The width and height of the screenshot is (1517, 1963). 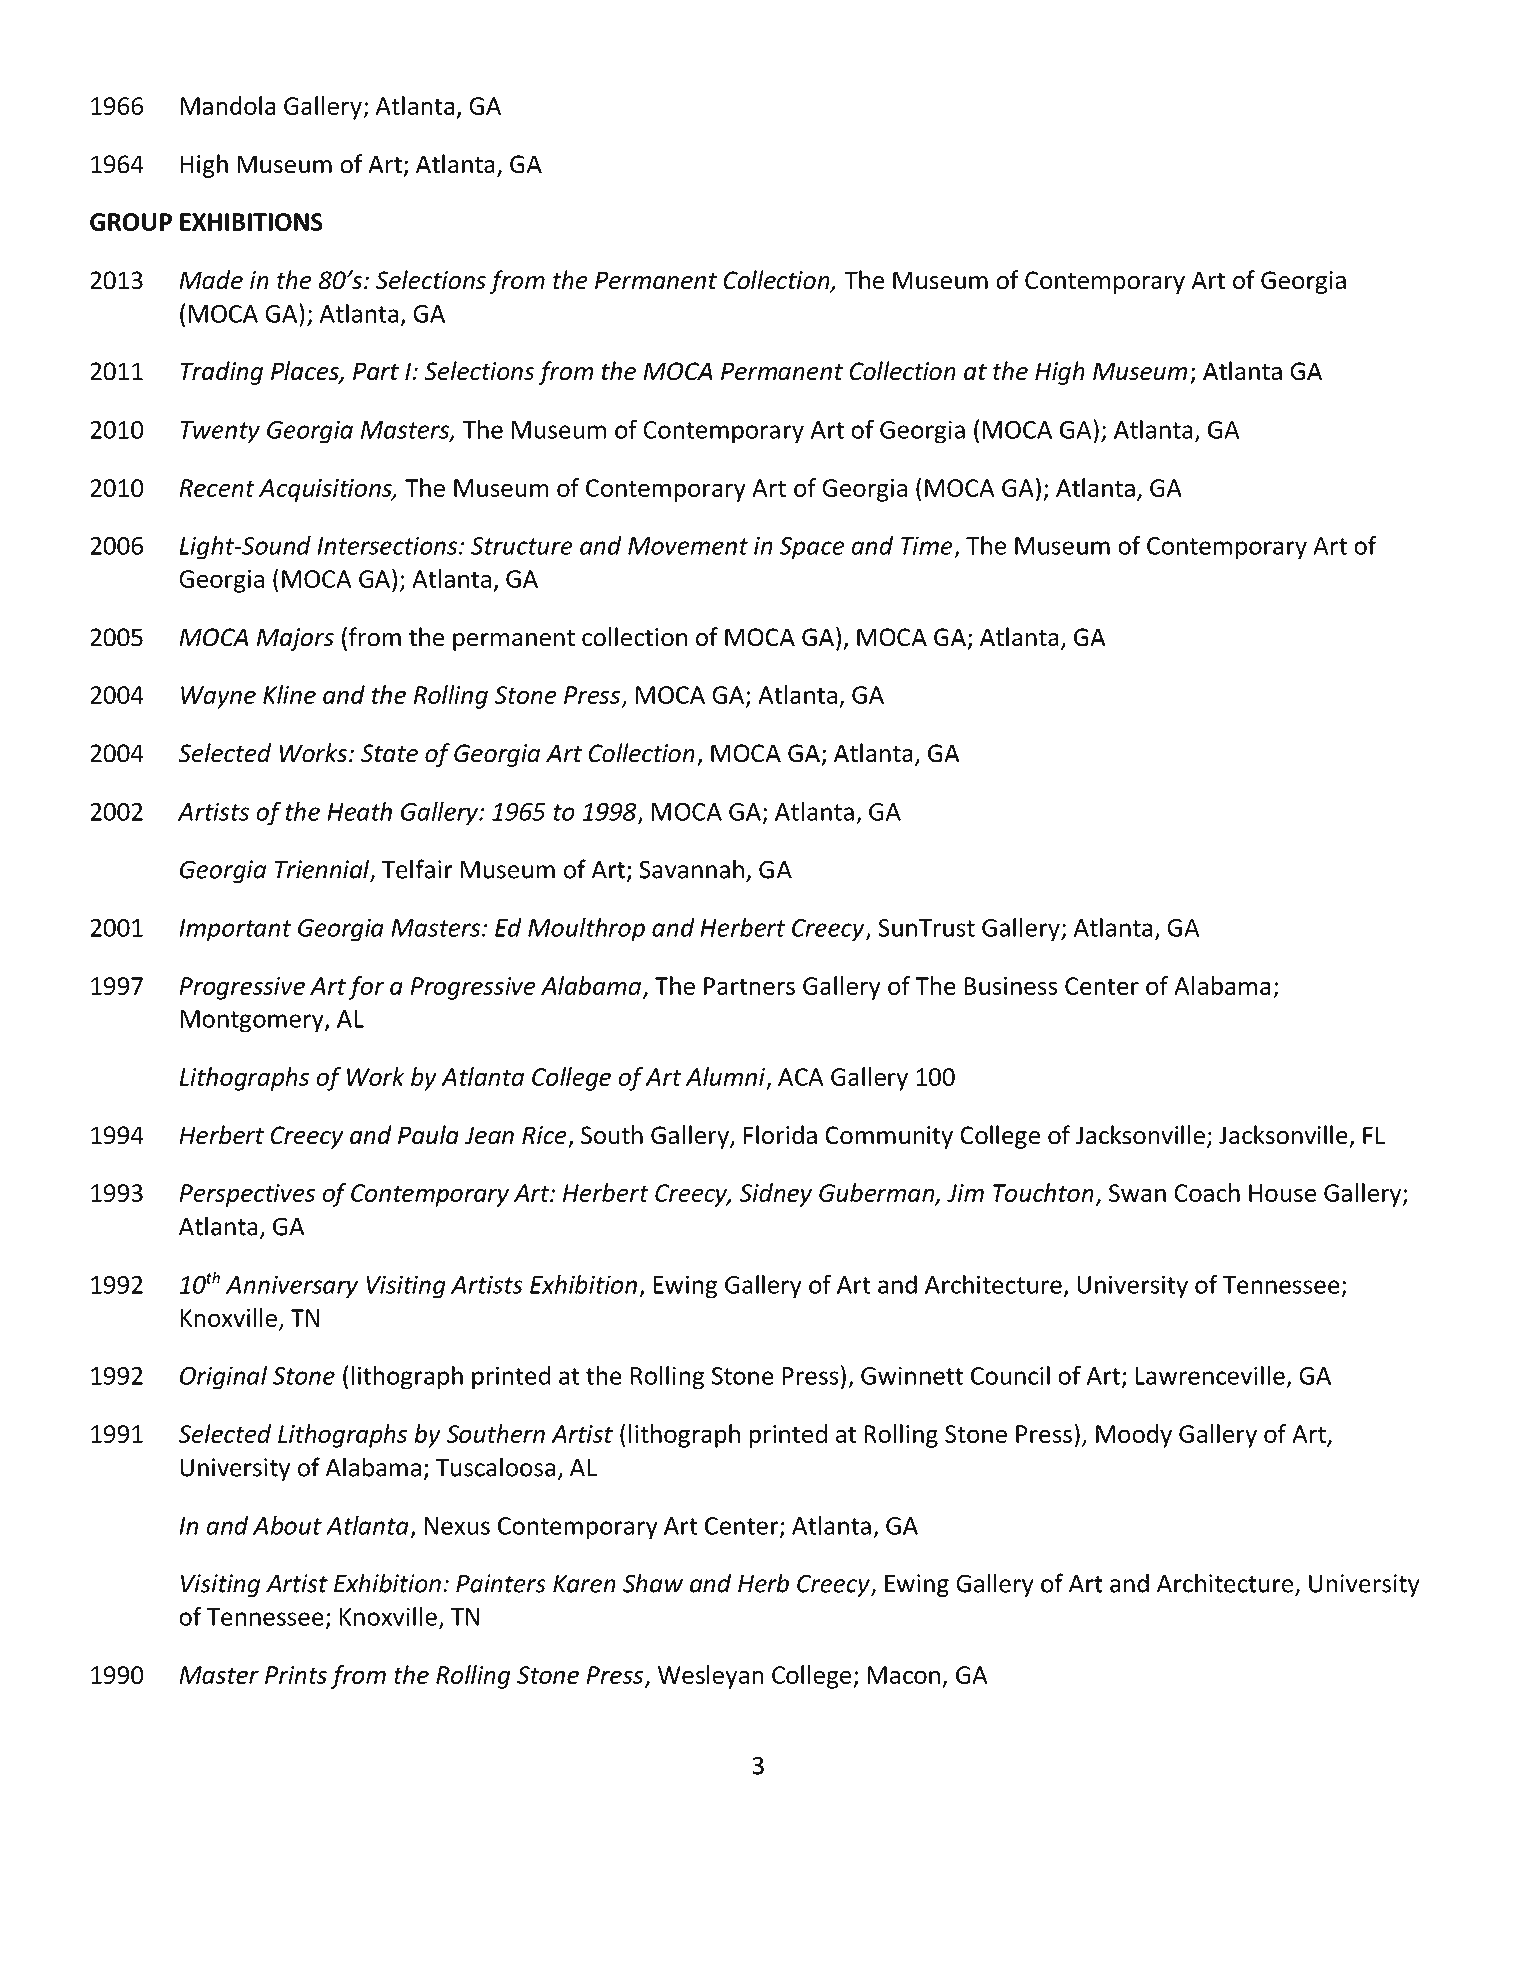 I want to click on Time, so click(x=927, y=545).
